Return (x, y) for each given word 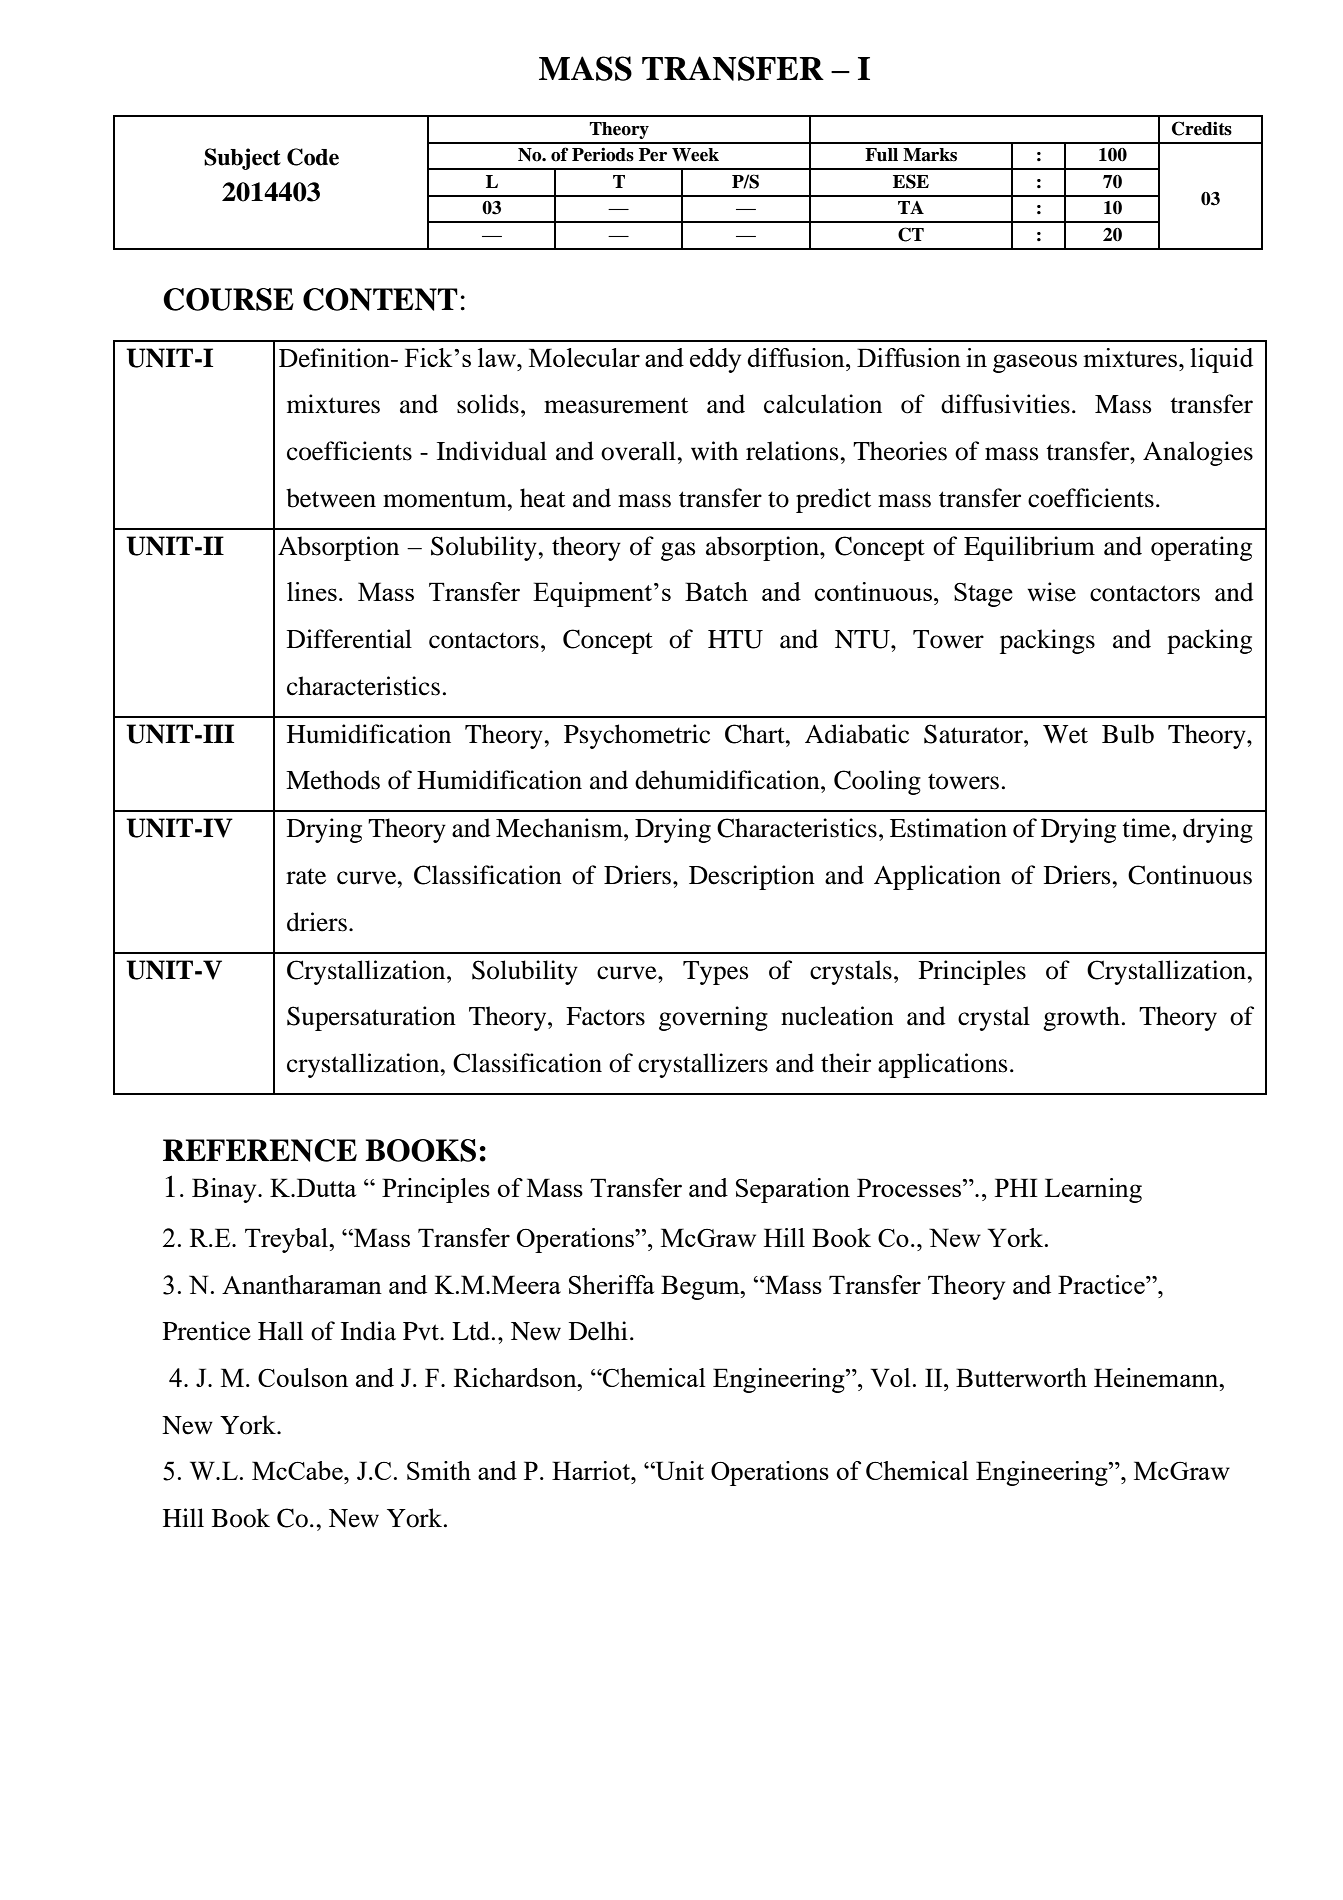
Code (313, 157)
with (714, 451)
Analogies (1198, 453)
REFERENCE (260, 1150)
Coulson (303, 1377)
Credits (1202, 128)
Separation (793, 1190)
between (331, 498)
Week (695, 155)
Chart (756, 734)
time (1147, 828)
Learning (1093, 1190)
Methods (333, 780)
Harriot (592, 1470)
